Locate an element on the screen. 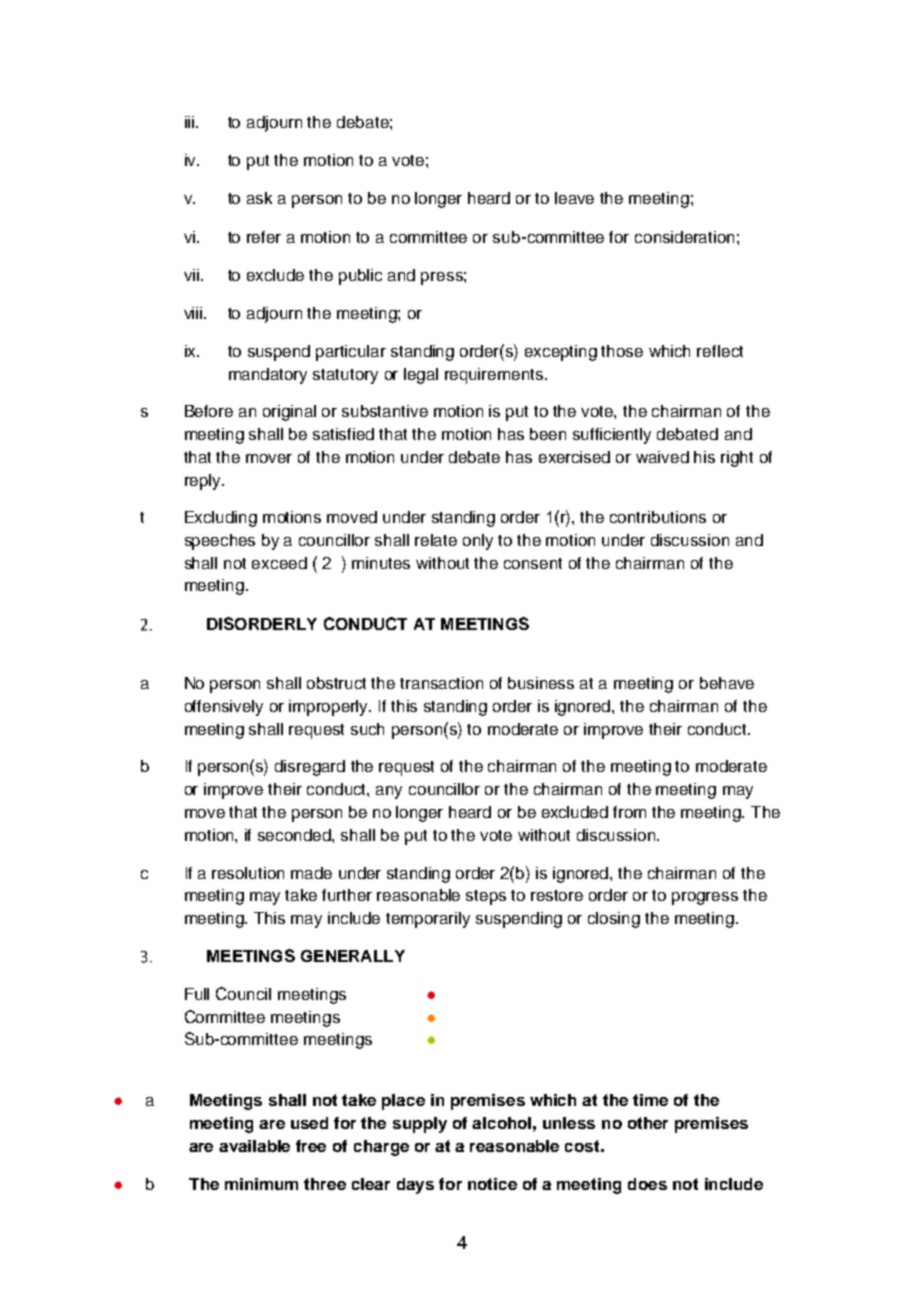 The image size is (924, 1308). contributions is located at coordinates (658, 517).
